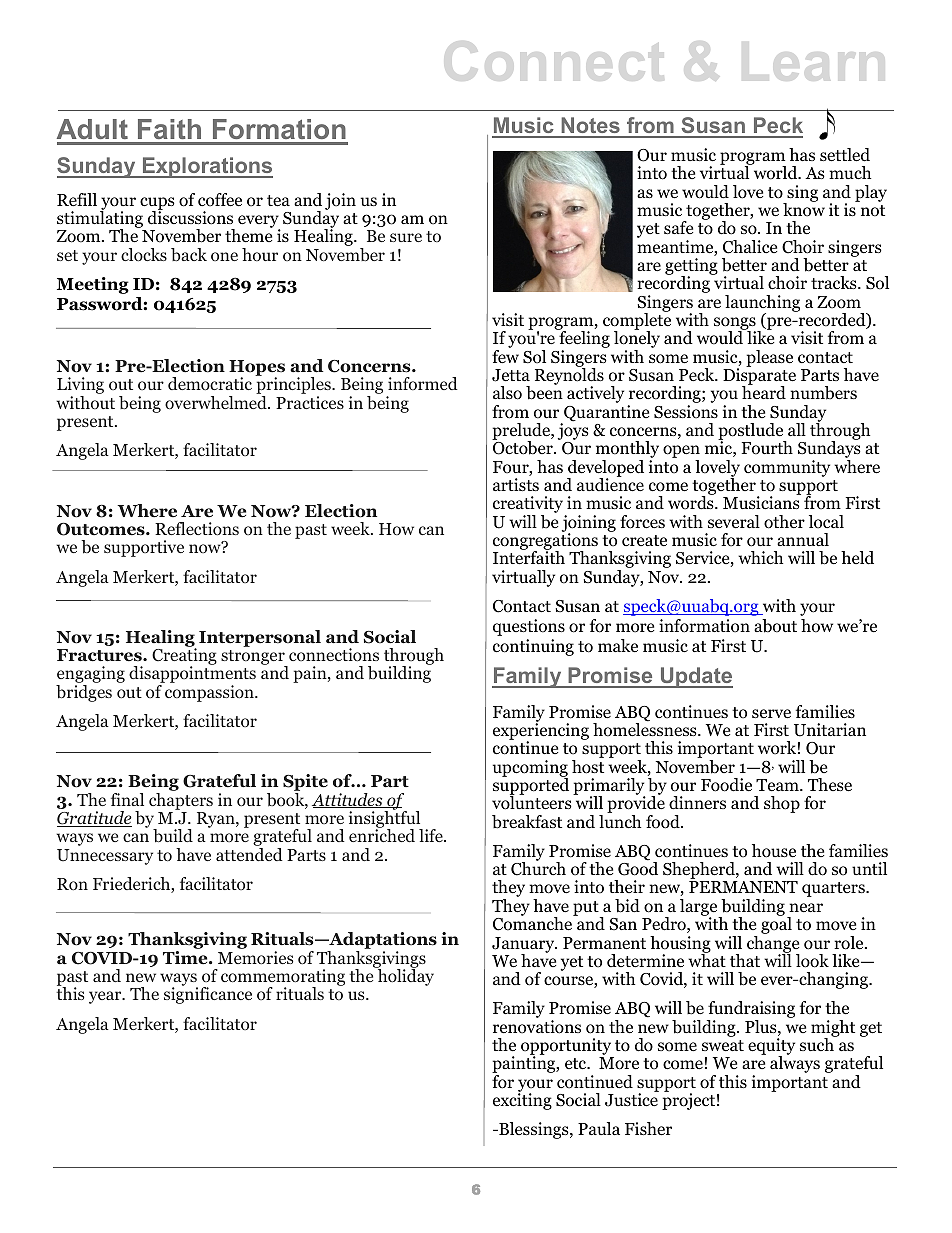 The width and height of the screenshot is (952, 1233). Describe the element at coordinates (775, 172) in the screenshot. I see `world` at that location.
